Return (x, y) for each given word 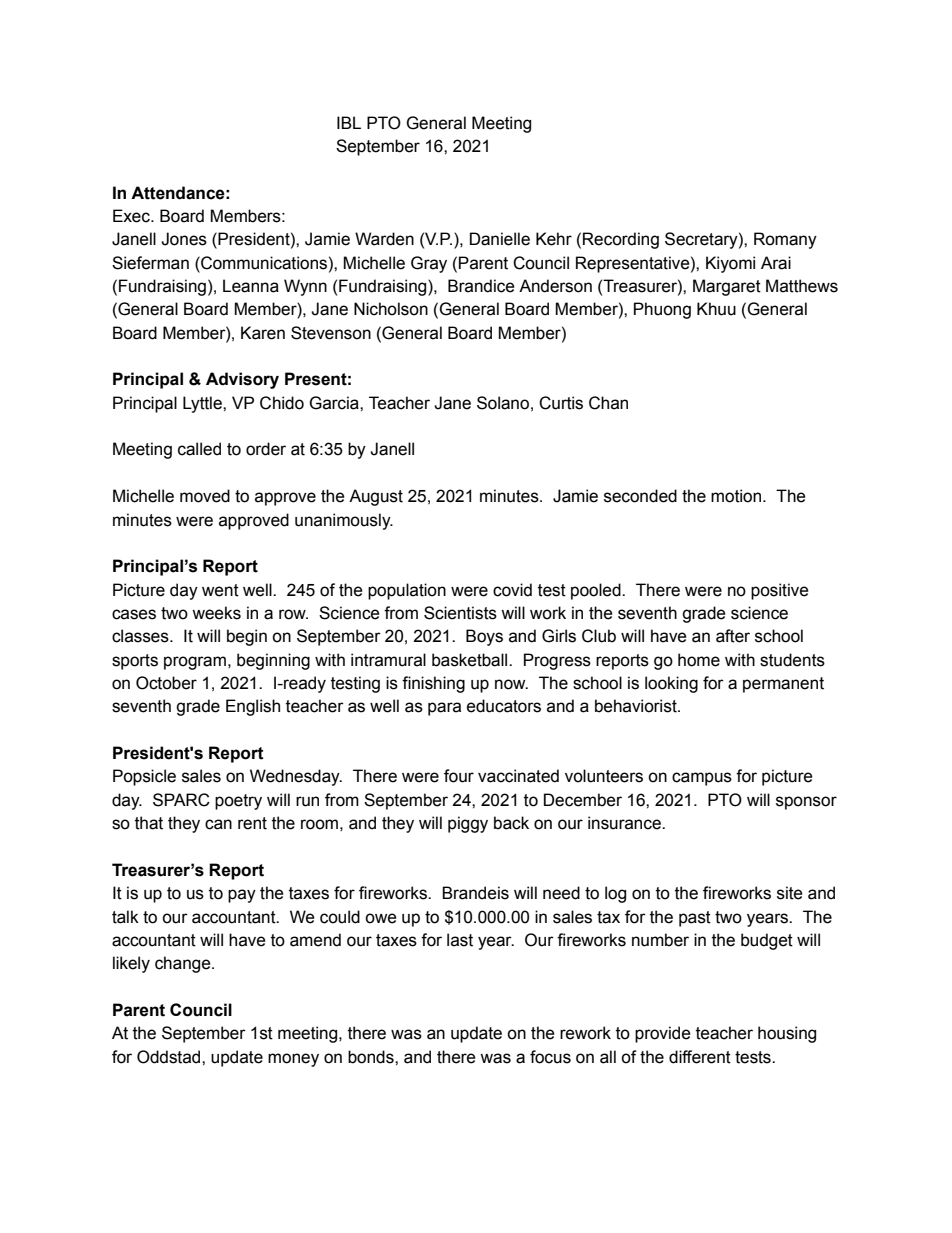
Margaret (727, 287)
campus (702, 779)
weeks (216, 613)
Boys (484, 637)
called (199, 449)
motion (737, 496)
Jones (184, 239)
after (733, 636)
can (218, 824)
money (293, 1060)
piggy (468, 824)
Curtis (561, 403)
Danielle (500, 239)
